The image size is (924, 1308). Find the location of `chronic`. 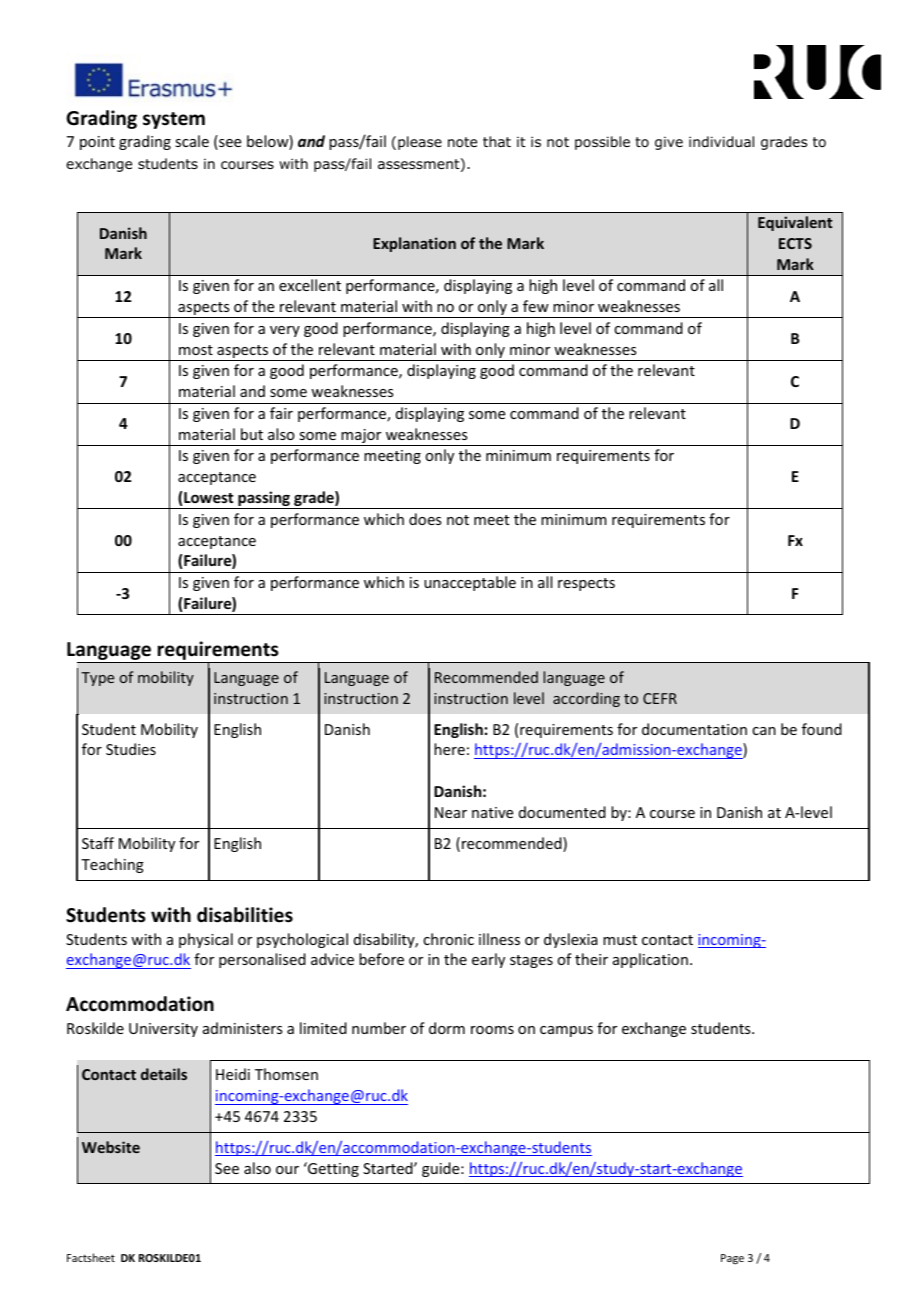

chronic is located at coordinates (448, 939).
